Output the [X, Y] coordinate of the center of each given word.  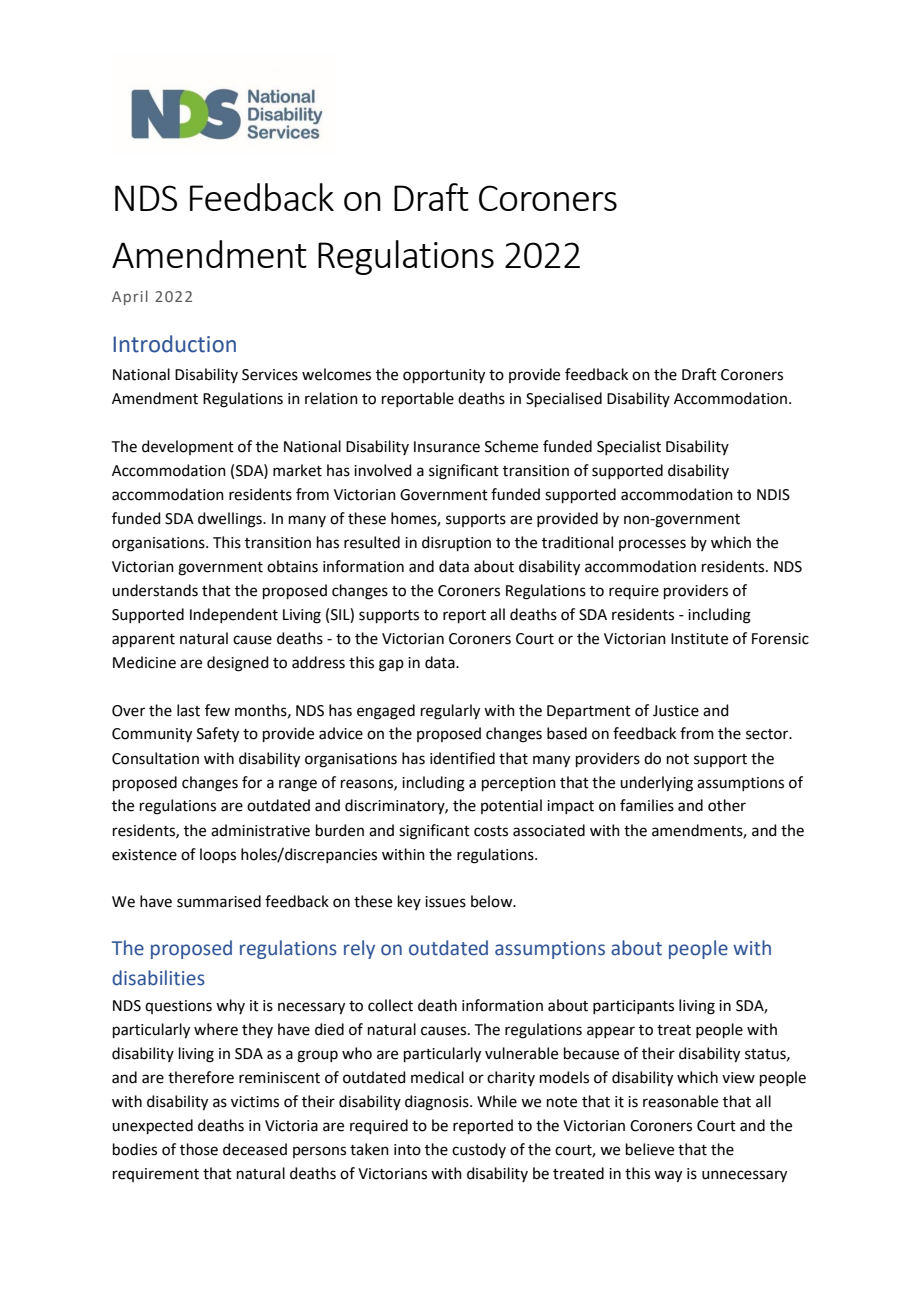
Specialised [564, 399]
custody [479, 1150]
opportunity [444, 376]
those [199, 1149]
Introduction [174, 344]
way [668, 1176]
